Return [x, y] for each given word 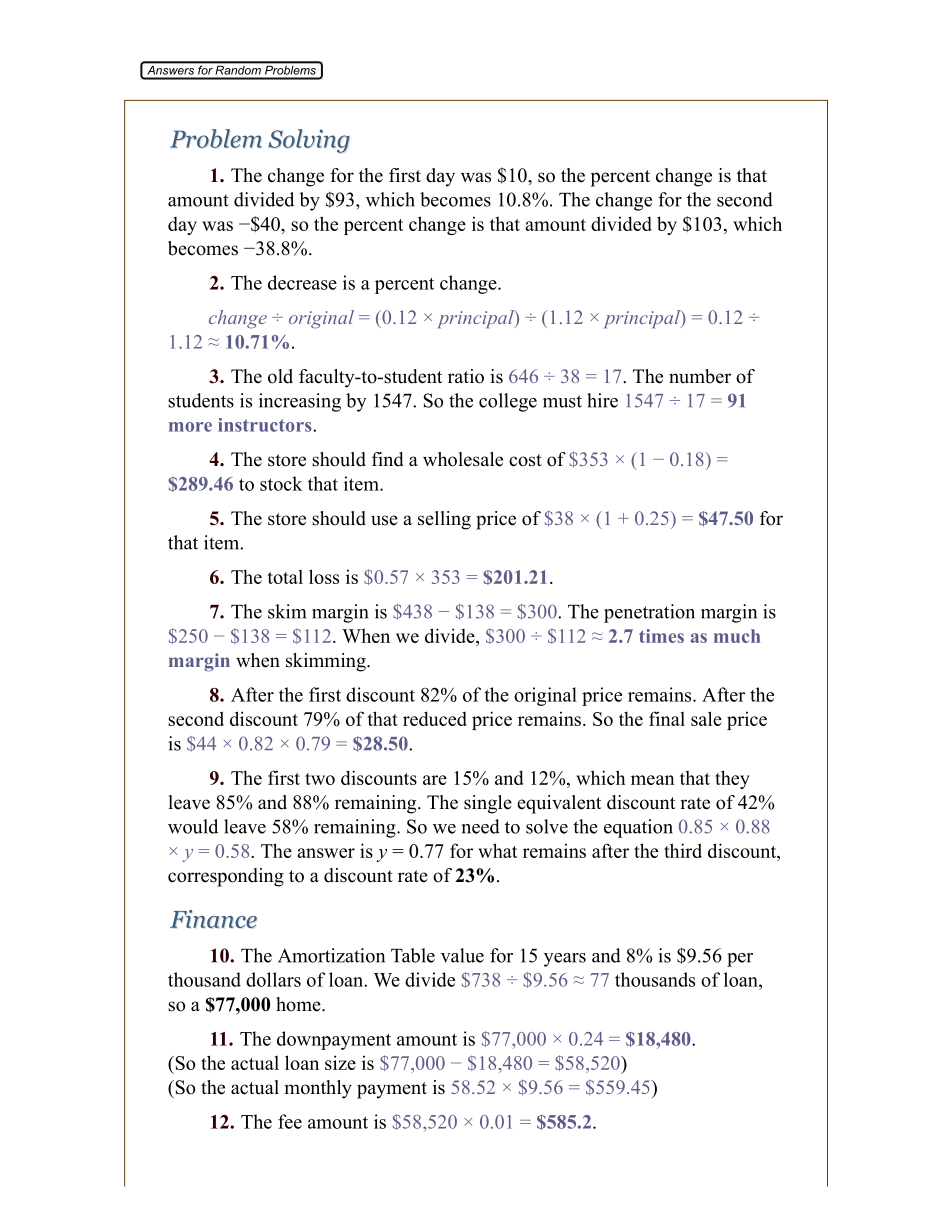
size [340, 1062]
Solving [309, 141]
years [565, 960]
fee [290, 1121]
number [700, 376]
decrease [302, 282]
